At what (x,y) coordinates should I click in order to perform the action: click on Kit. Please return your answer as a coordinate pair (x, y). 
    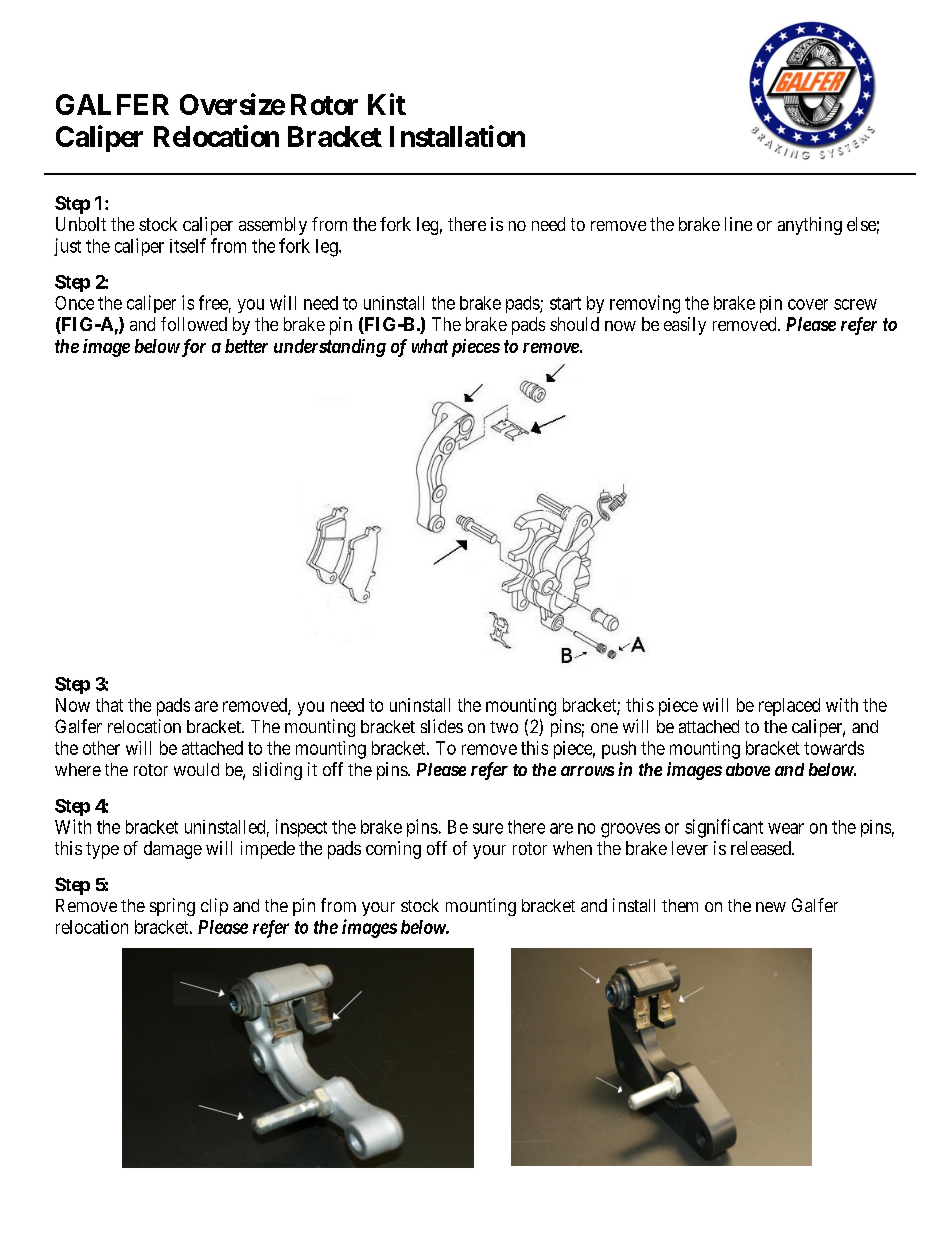
    Looking at the image, I should click on (387, 104).
